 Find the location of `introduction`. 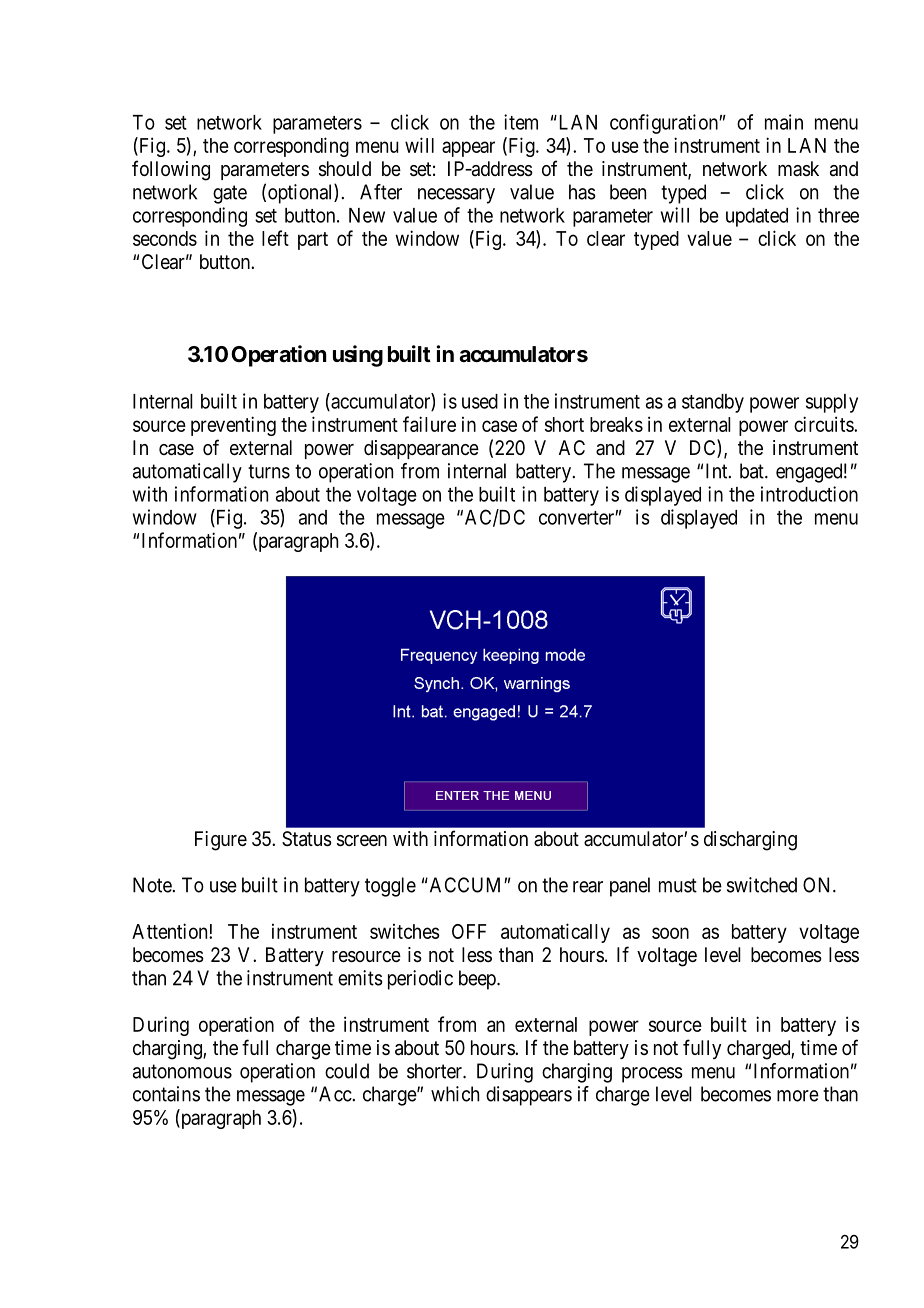

introduction is located at coordinates (809, 494).
